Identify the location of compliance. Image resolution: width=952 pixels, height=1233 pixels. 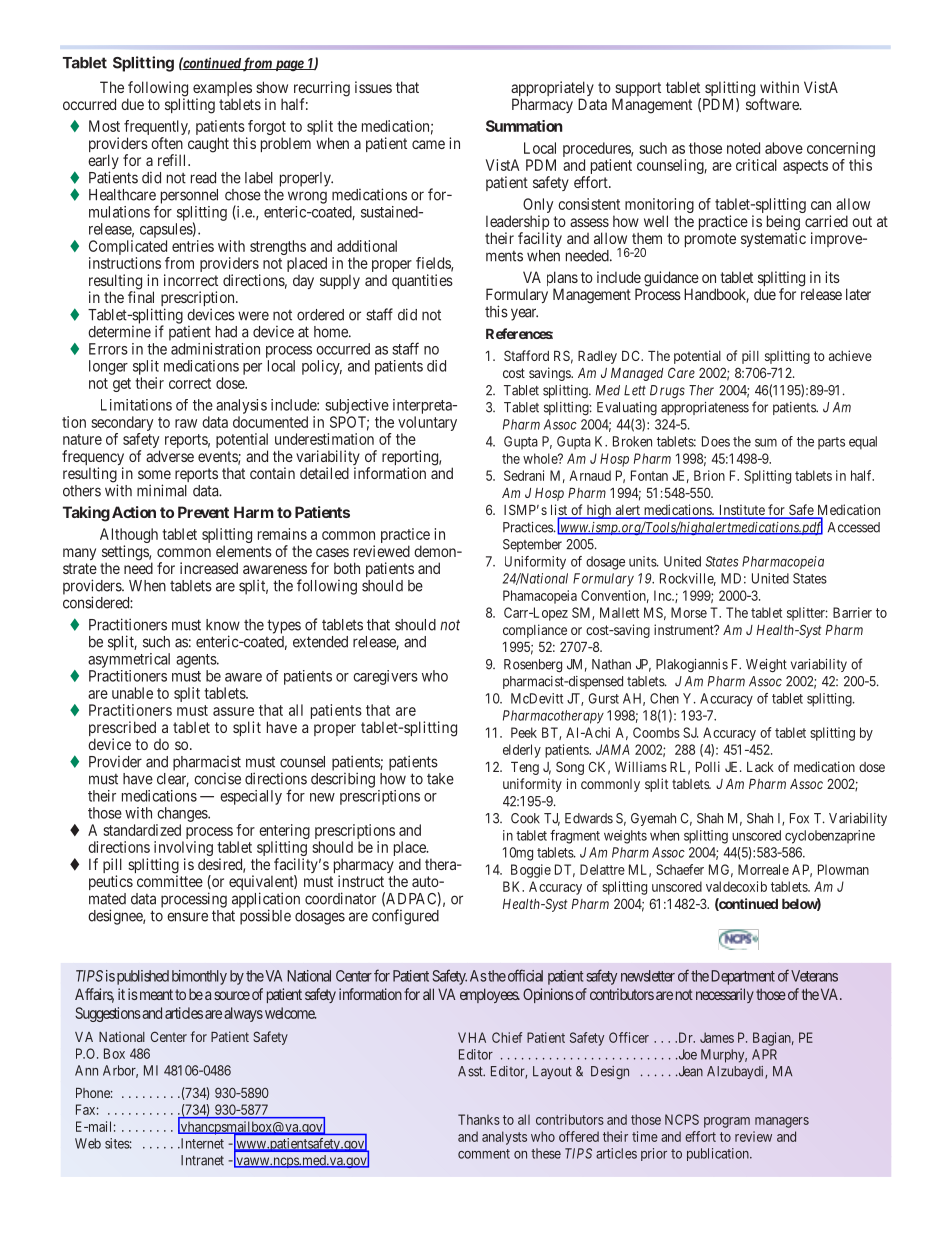
(535, 631).
